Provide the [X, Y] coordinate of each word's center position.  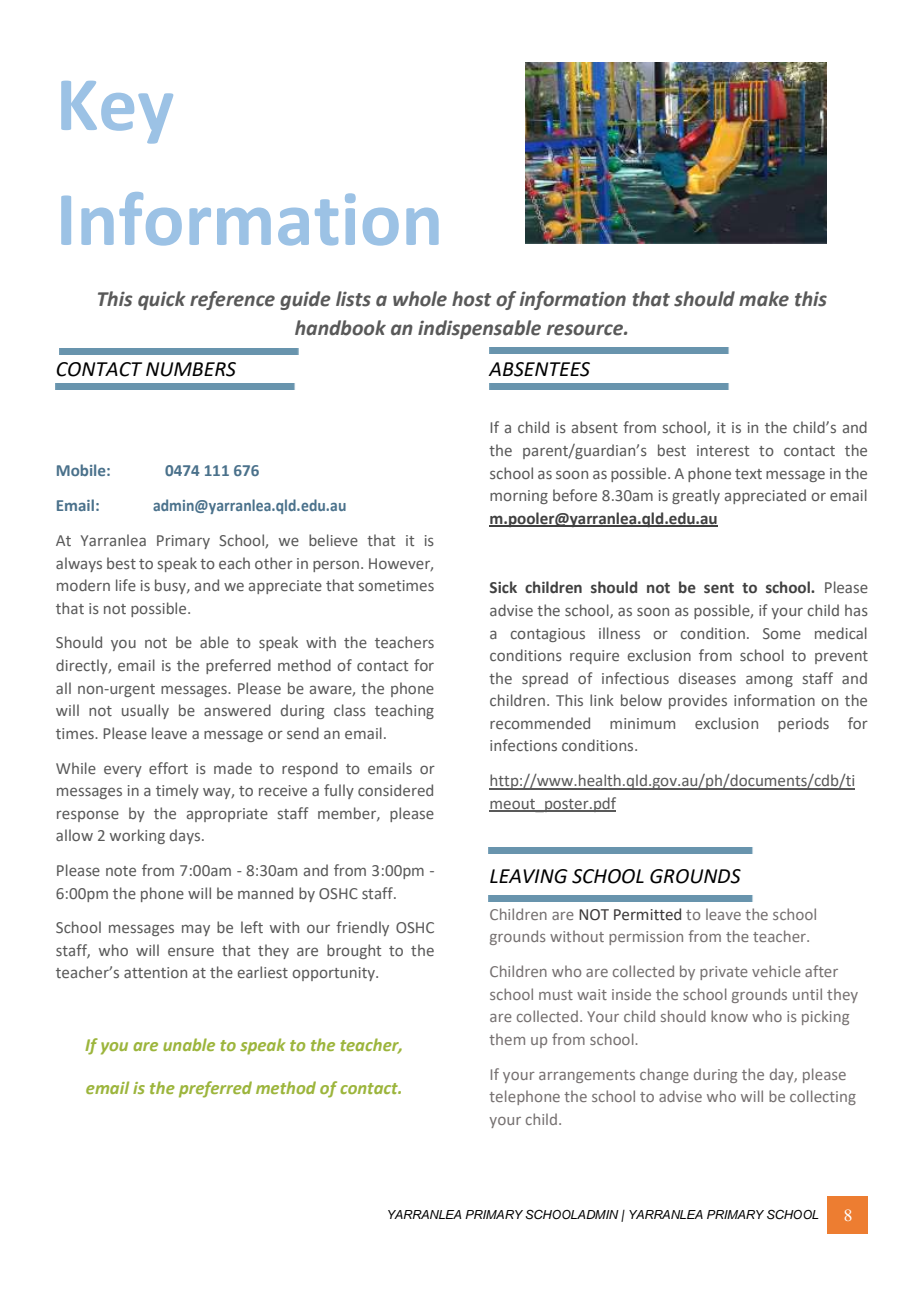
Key [117, 112]
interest [723, 450]
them [507, 1039]
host [471, 299]
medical [841, 633]
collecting [823, 1097]
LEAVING [529, 876]
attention [155, 972]
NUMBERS [191, 369]
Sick [503, 587]
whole [420, 299]
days [186, 836]
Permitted [647, 914]
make [764, 299]
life [126, 585]
